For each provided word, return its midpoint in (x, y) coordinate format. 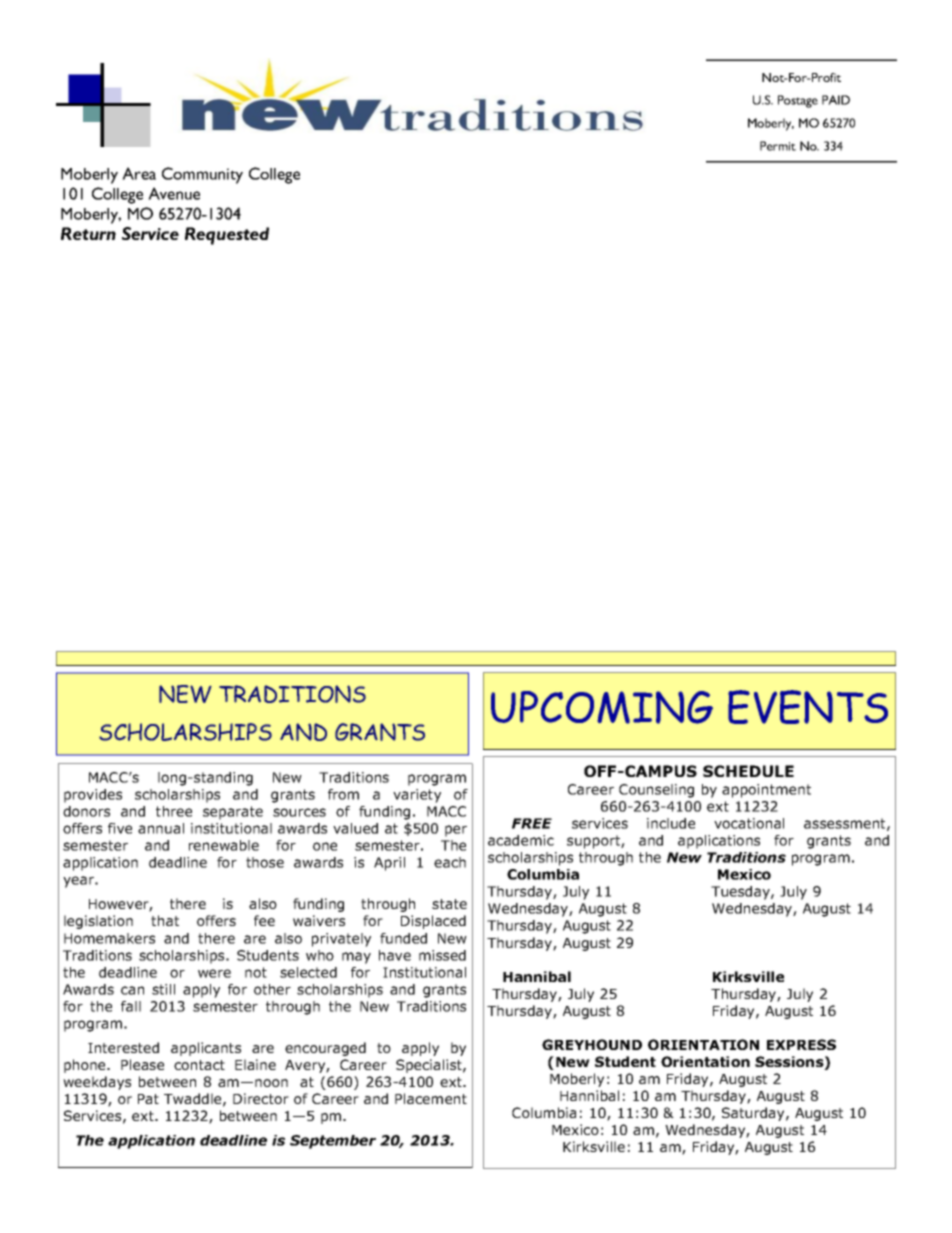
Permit (778, 146)
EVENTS (808, 707)
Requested (227, 236)
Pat (148, 1099)
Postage (798, 101)
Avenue (174, 193)
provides (93, 796)
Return (88, 233)
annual (161, 828)
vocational (749, 823)
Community (202, 175)
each (450, 862)
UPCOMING (602, 707)
